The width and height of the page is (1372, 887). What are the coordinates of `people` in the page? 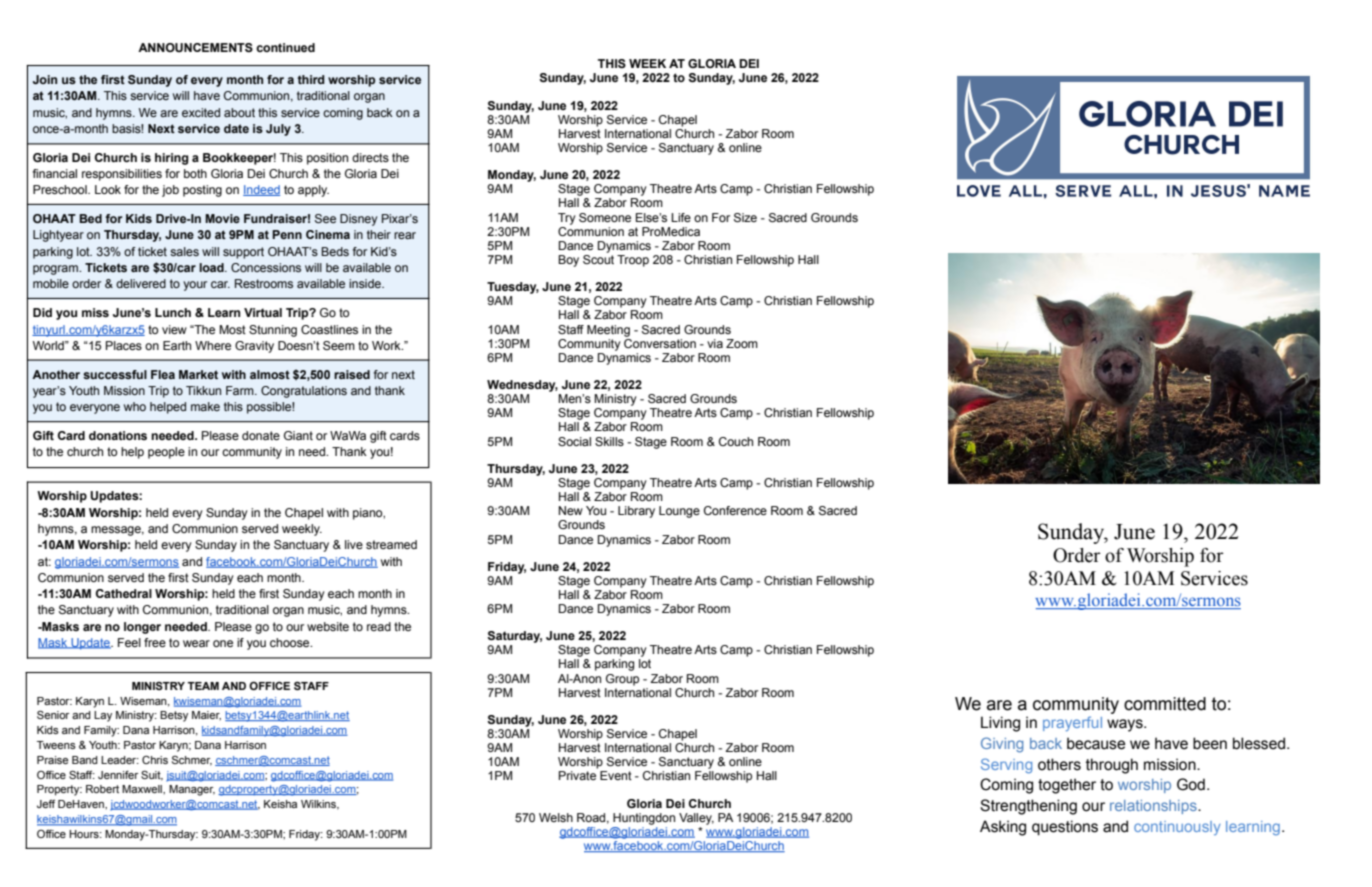 It's located at (166, 453).
